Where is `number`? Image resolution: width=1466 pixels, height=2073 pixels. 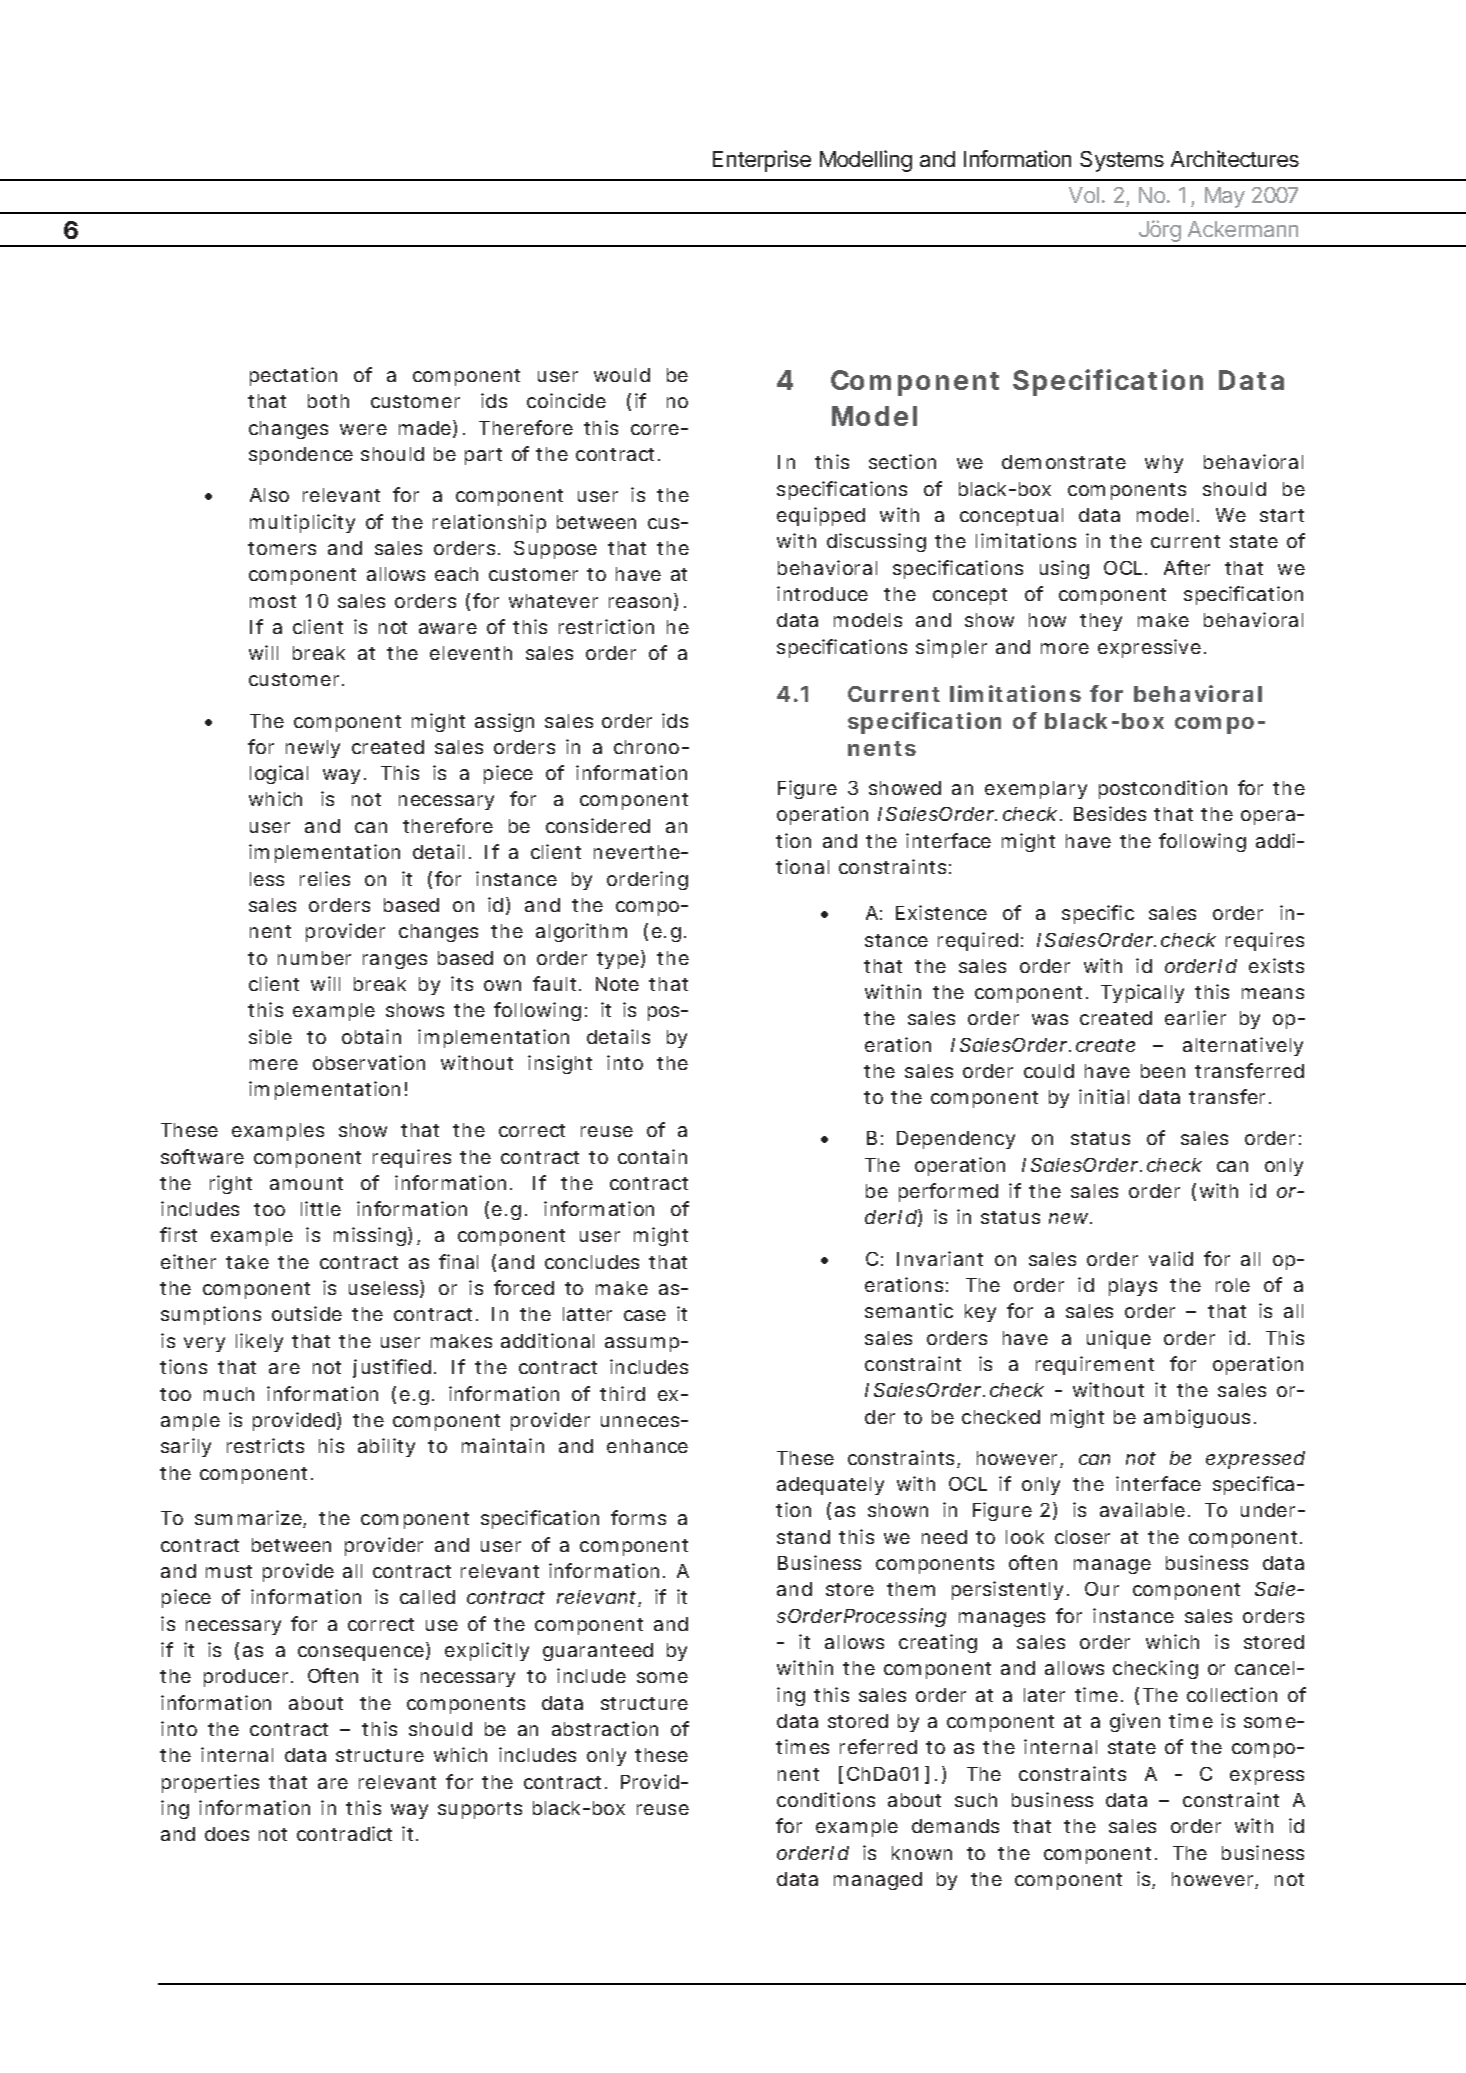 number is located at coordinates (314, 958).
